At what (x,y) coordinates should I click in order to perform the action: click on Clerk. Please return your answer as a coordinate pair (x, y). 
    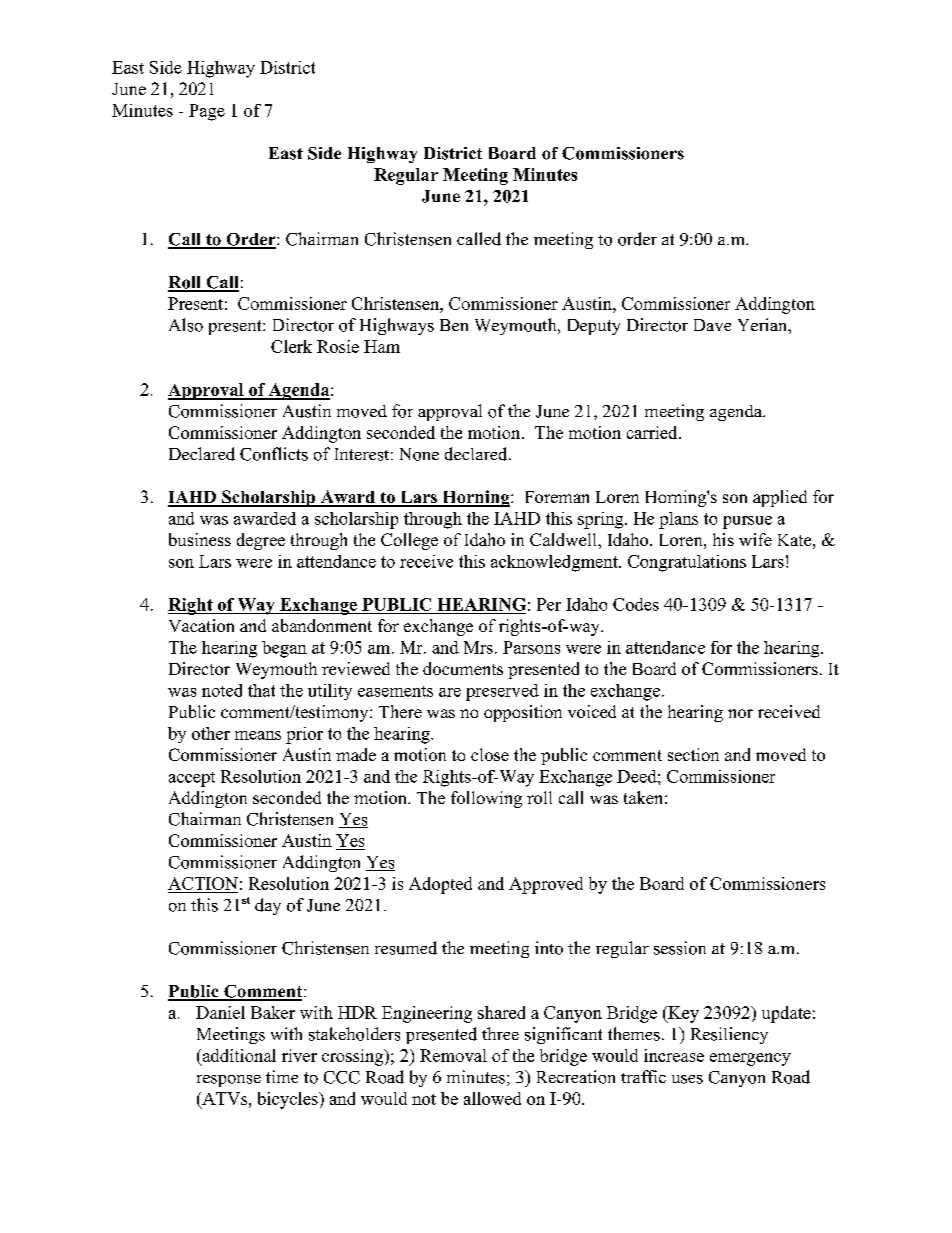
    Looking at the image, I should click on (291, 346).
